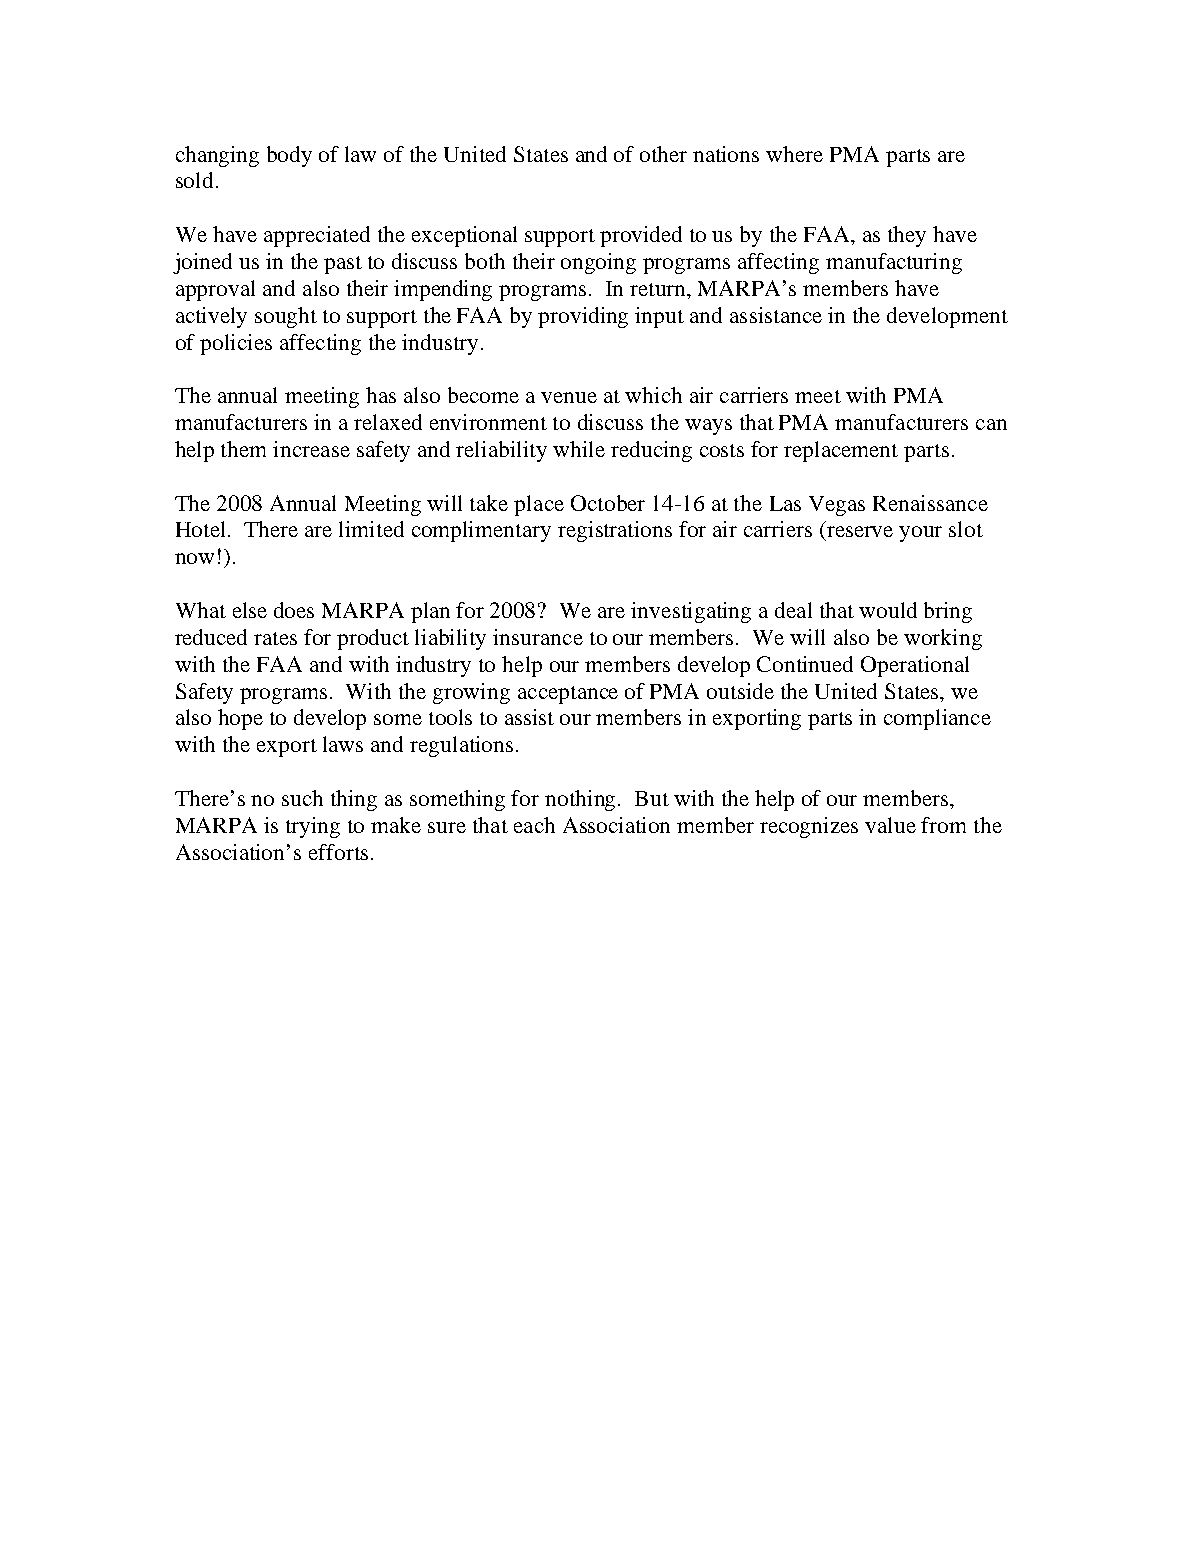 Image resolution: width=1191 pixels, height=1541 pixels. What do you see at coordinates (286, 317) in the document?
I see `sought` at bounding box center [286, 317].
